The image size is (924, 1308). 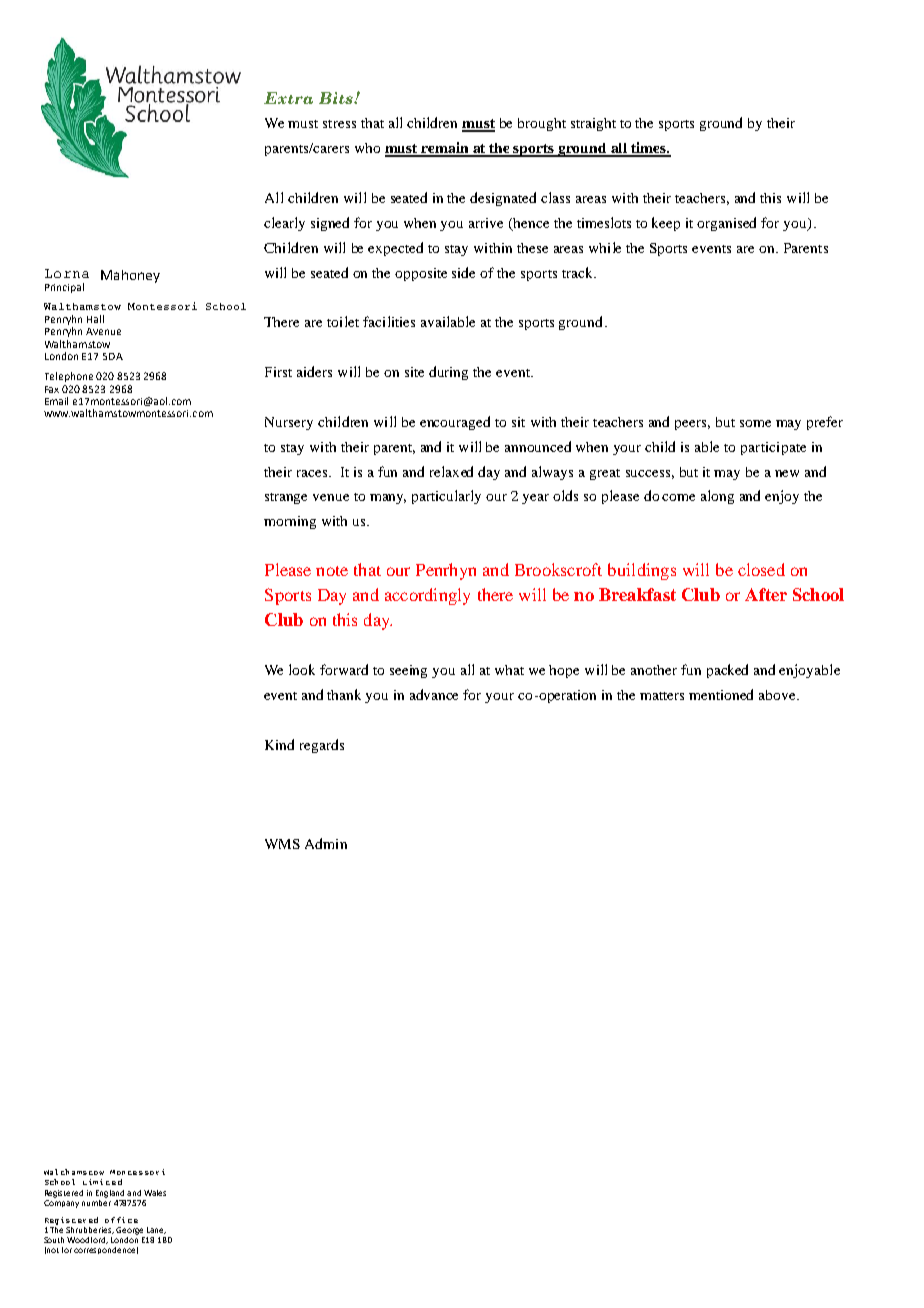 I want to click on mentioned, so click(x=721, y=694).
